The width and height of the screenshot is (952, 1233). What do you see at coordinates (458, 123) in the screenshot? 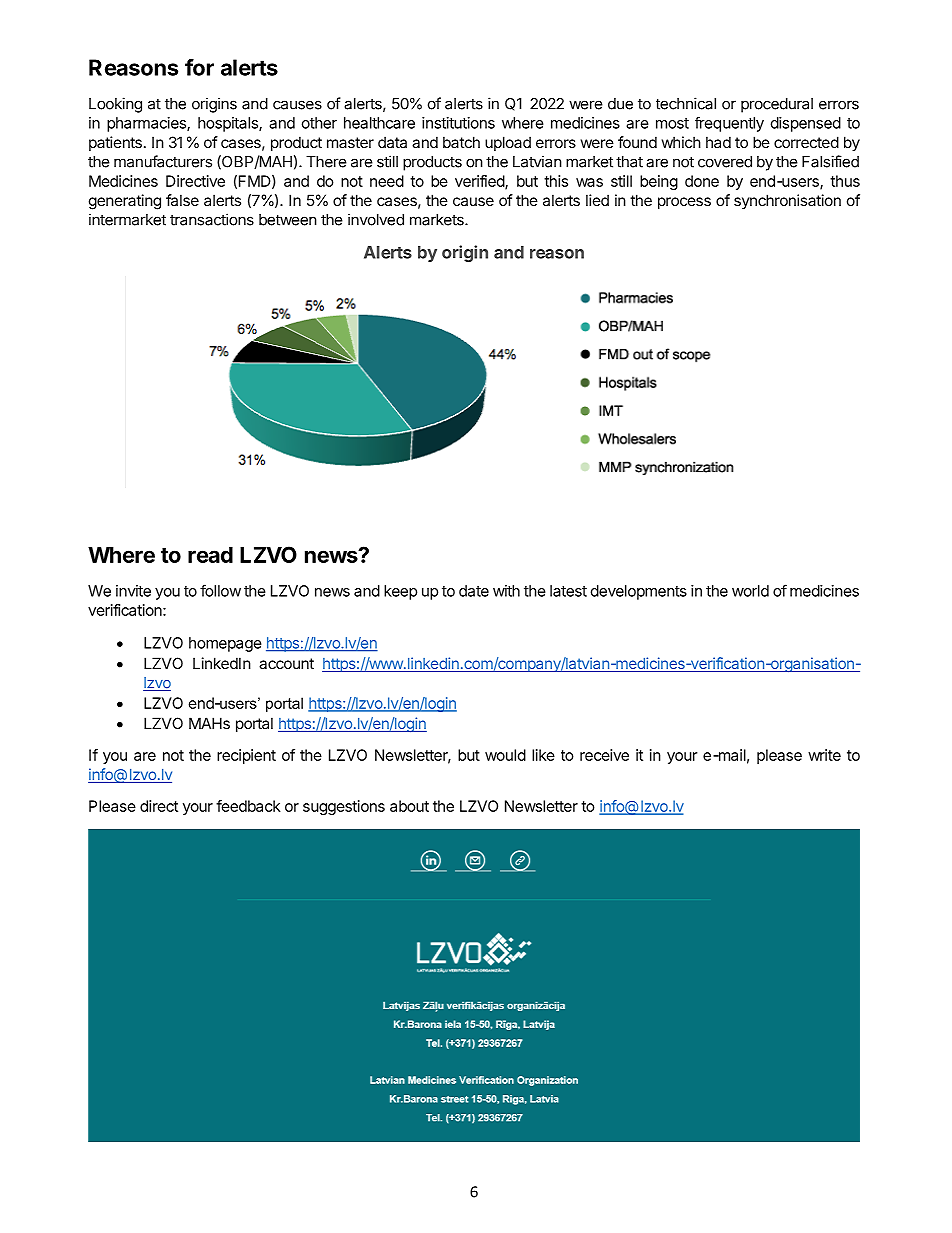
I see `institutions` at bounding box center [458, 123].
